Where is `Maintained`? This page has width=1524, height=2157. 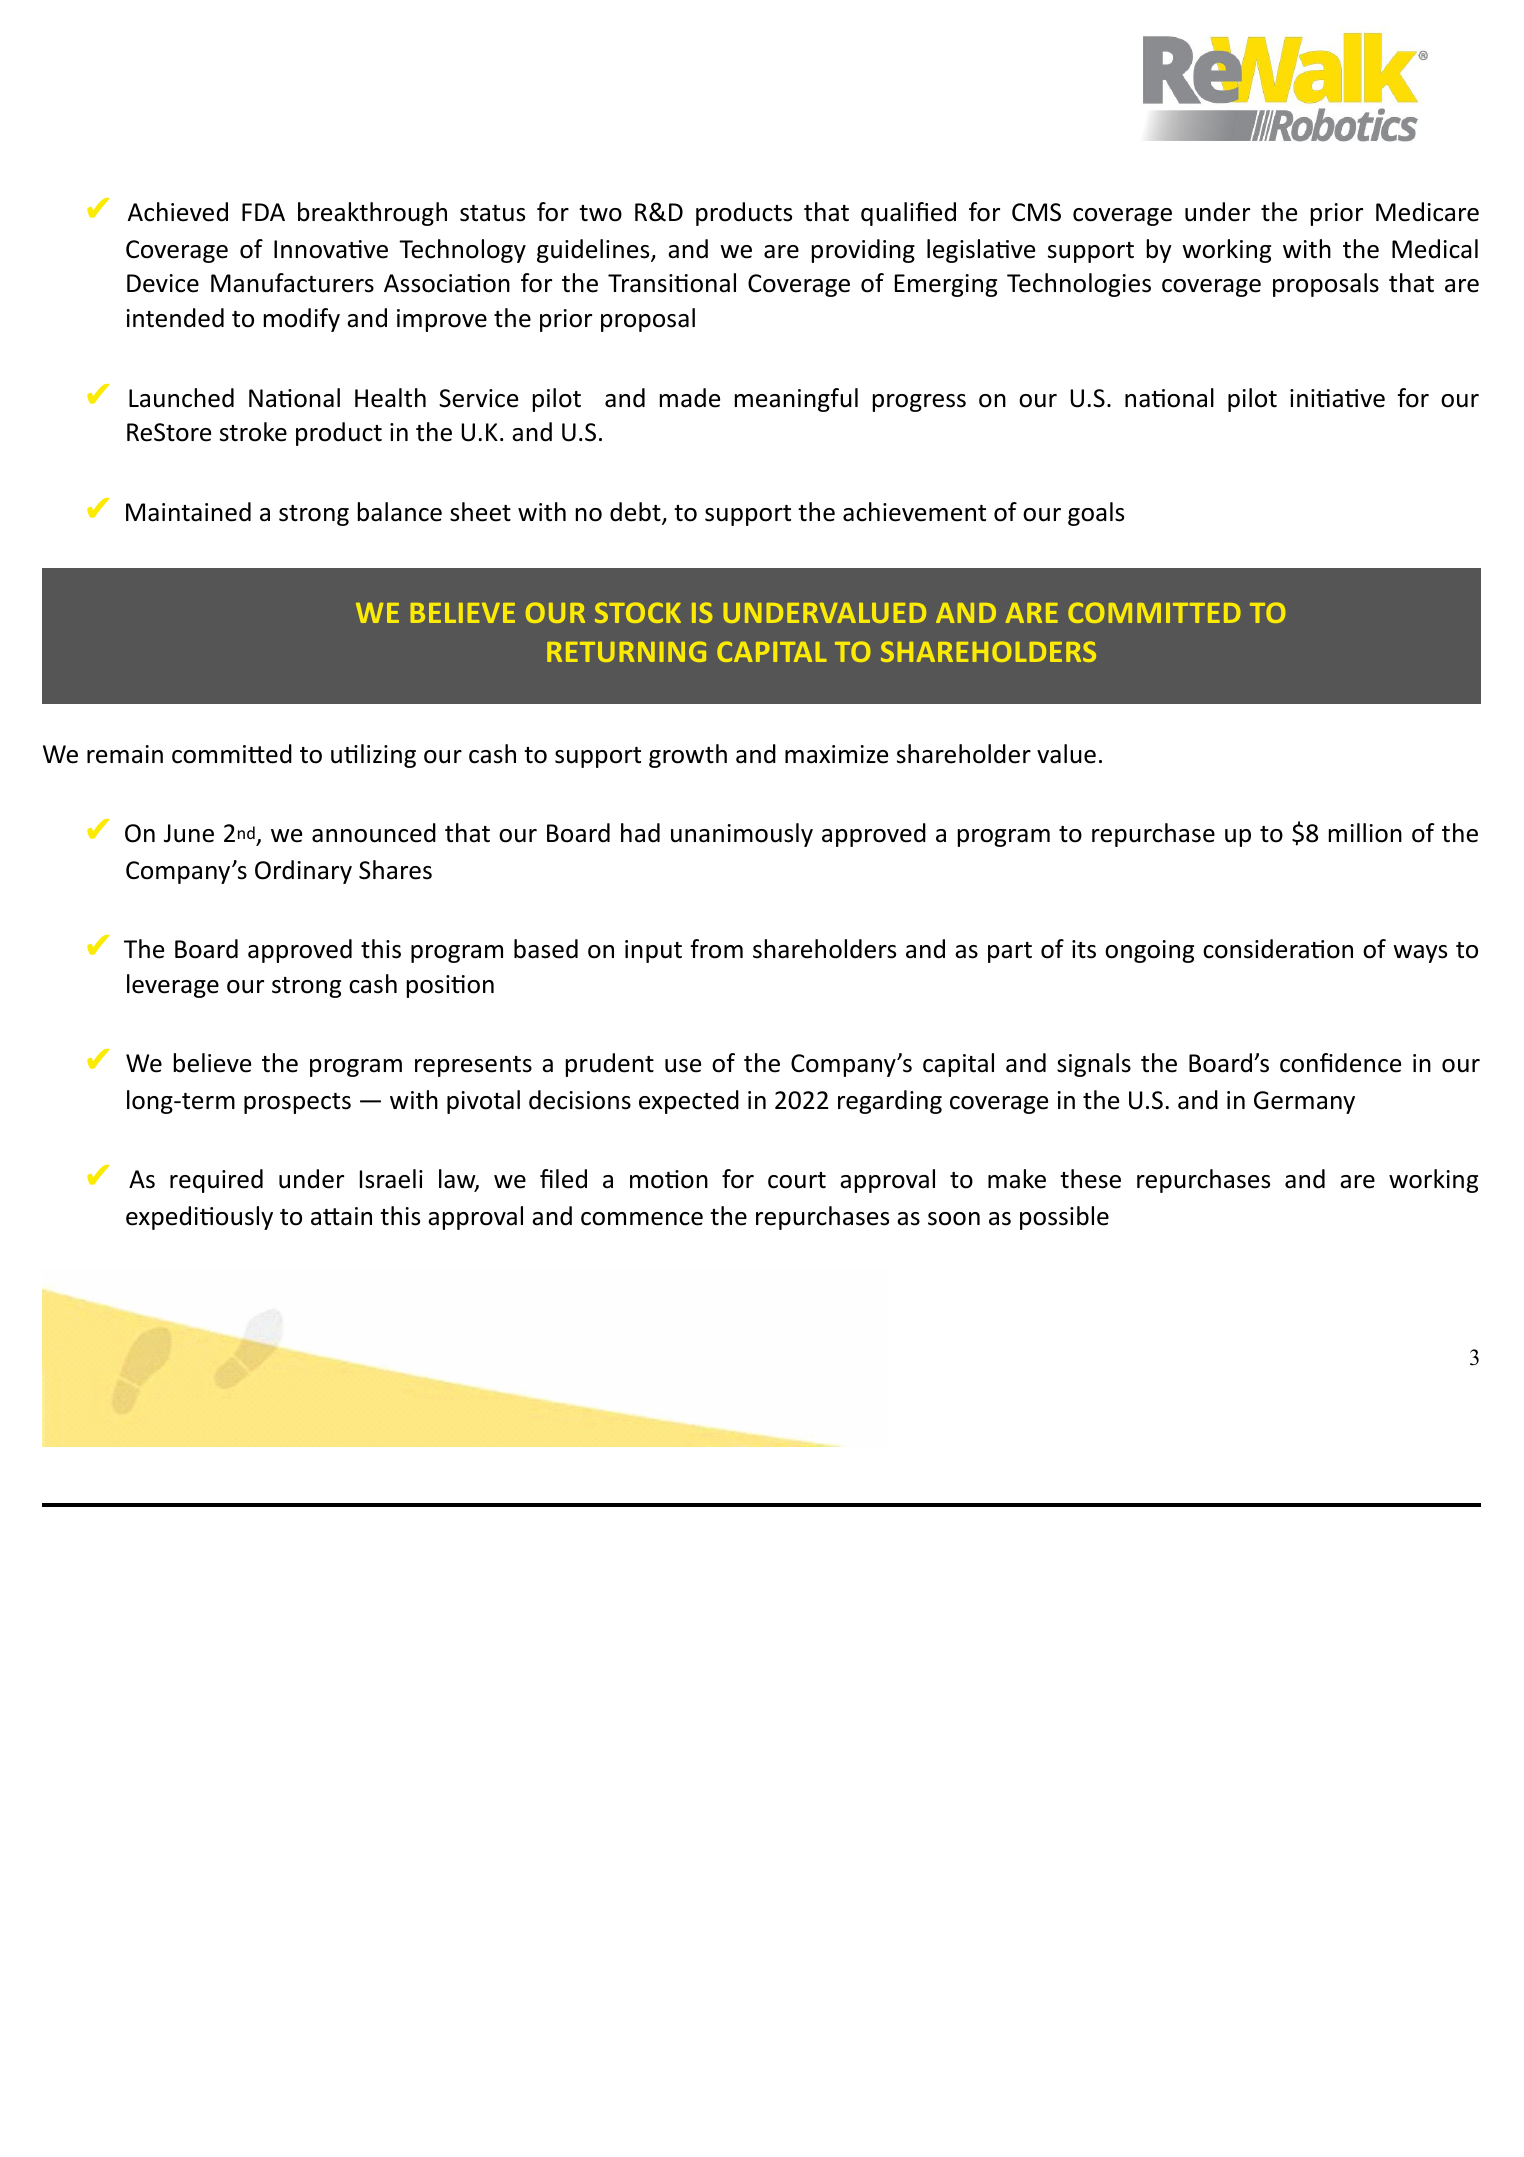 Maintained is located at coordinates (188, 512).
